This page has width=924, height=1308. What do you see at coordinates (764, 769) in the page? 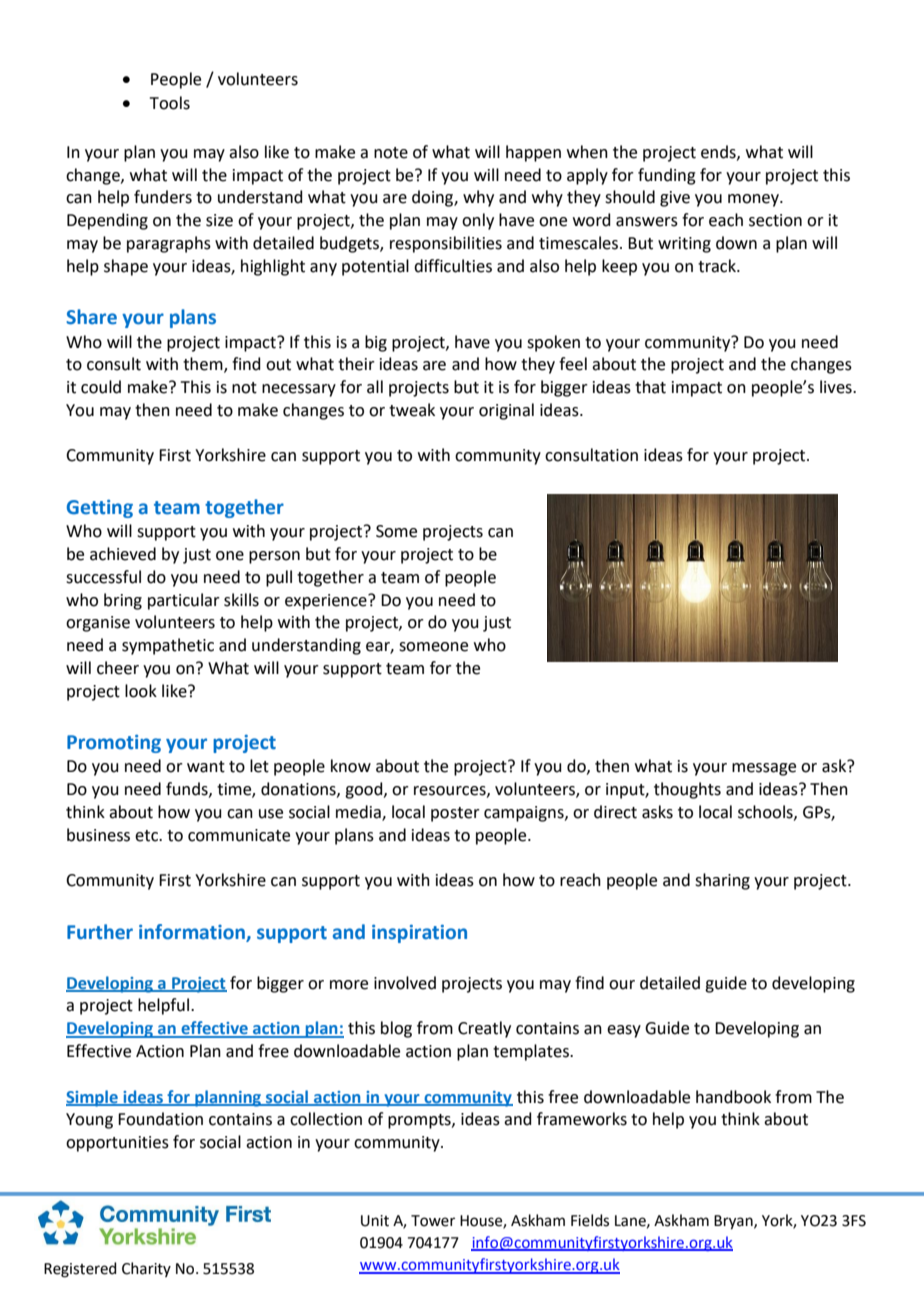
I see `message` at bounding box center [764, 769].
